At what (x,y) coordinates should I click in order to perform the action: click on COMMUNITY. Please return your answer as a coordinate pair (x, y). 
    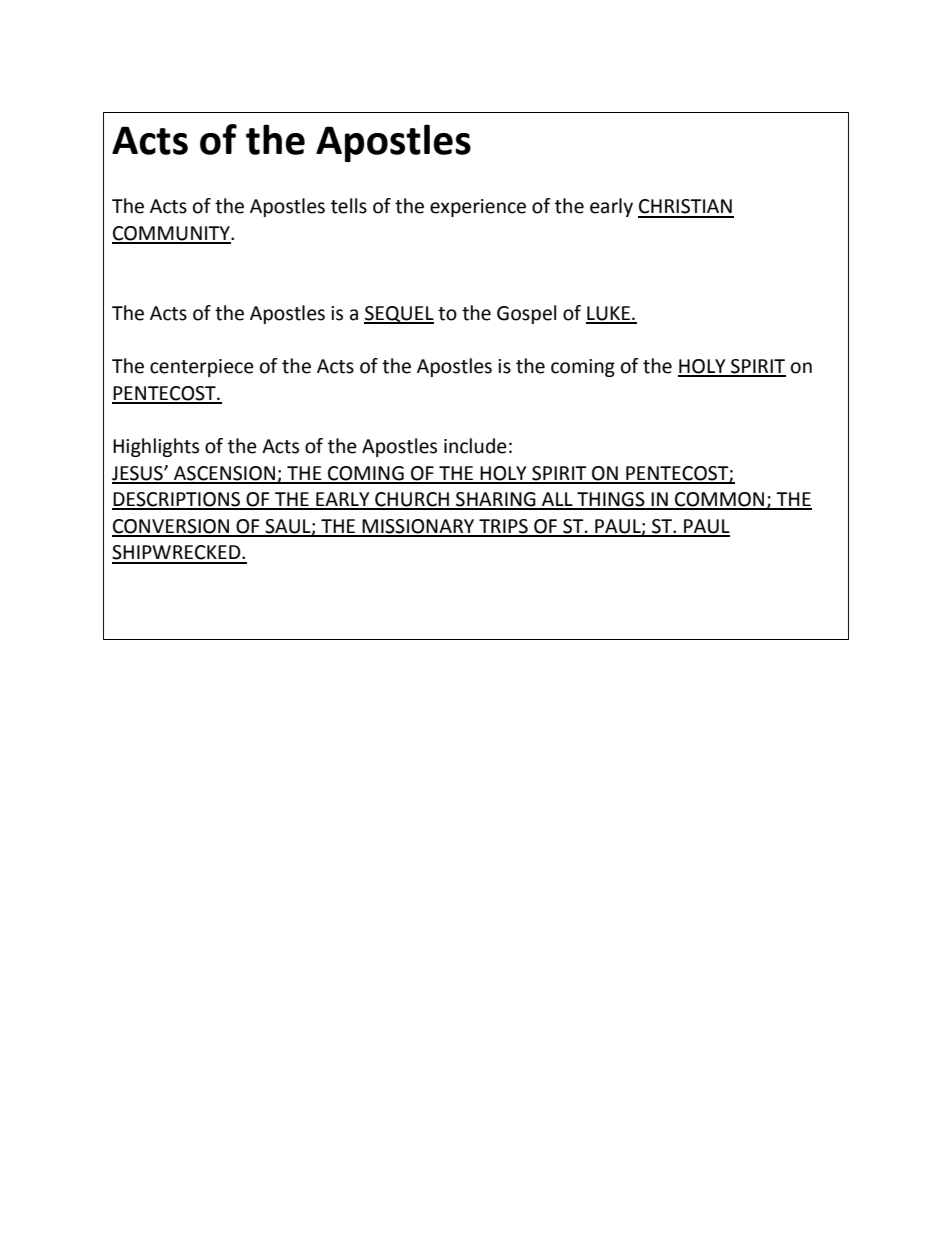
    Looking at the image, I should click on (172, 234).
